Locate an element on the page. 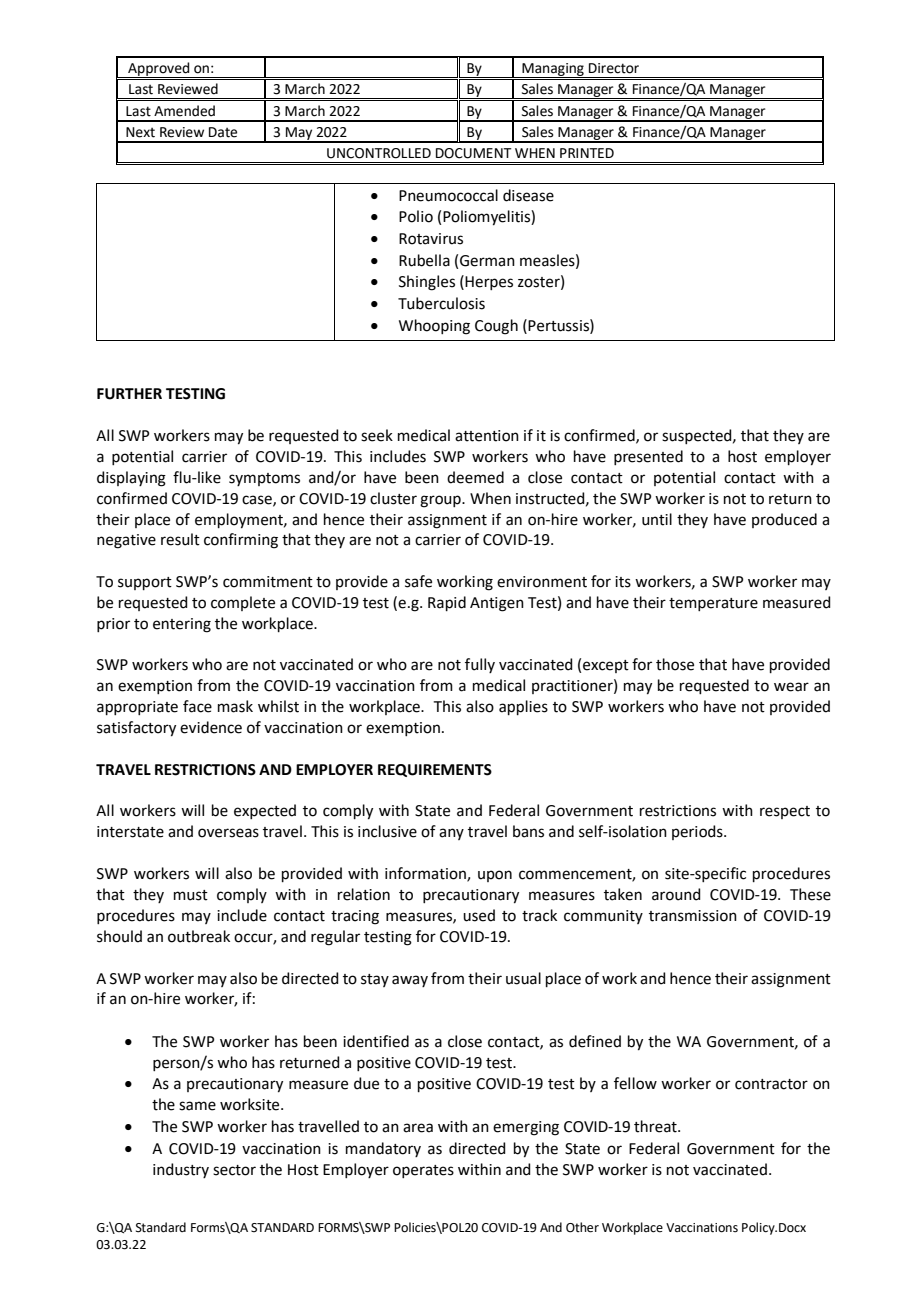 This image has height=1308, width=924. Amended is located at coordinates (184, 111).
